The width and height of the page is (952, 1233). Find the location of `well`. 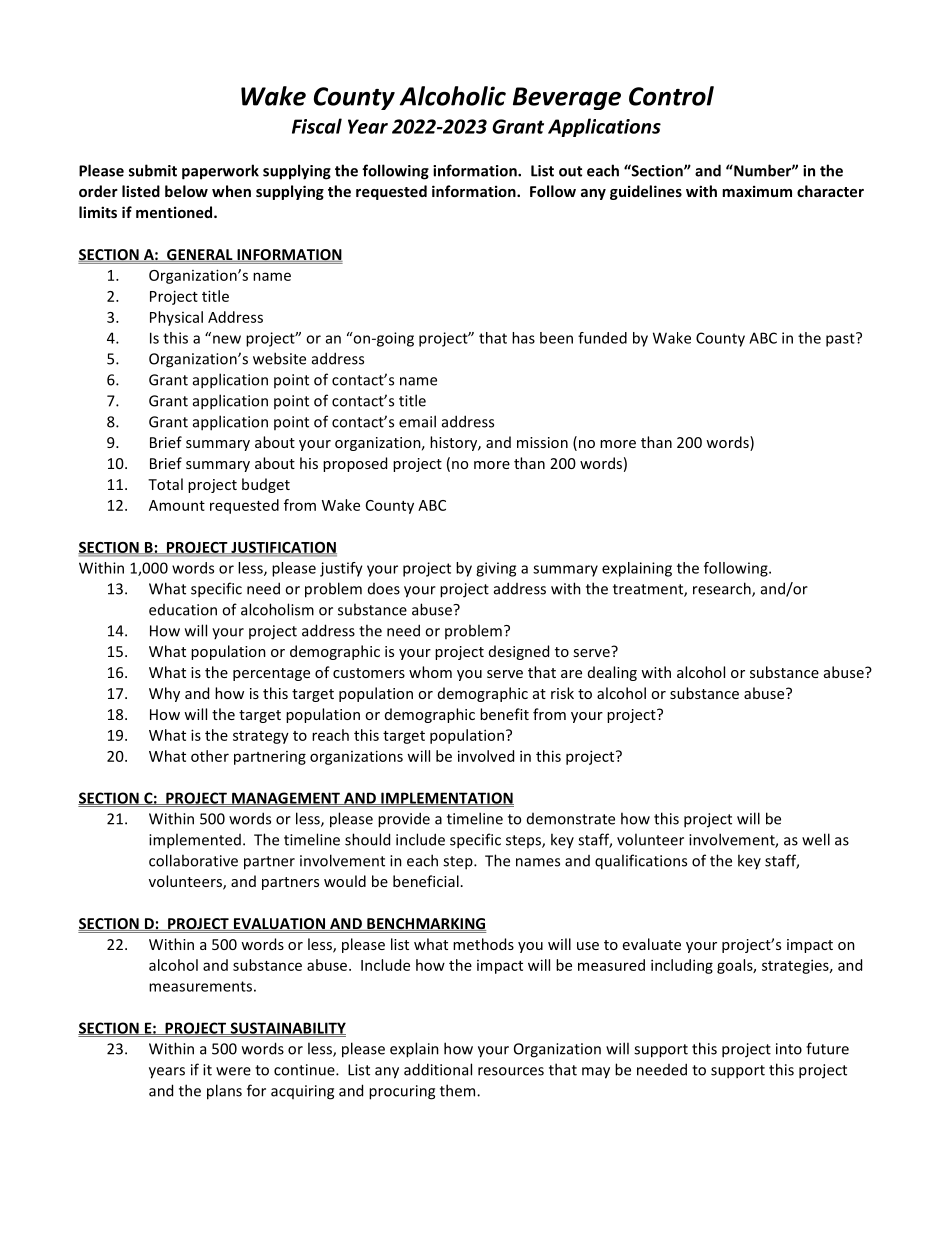

well is located at coordinates (816, 839).
